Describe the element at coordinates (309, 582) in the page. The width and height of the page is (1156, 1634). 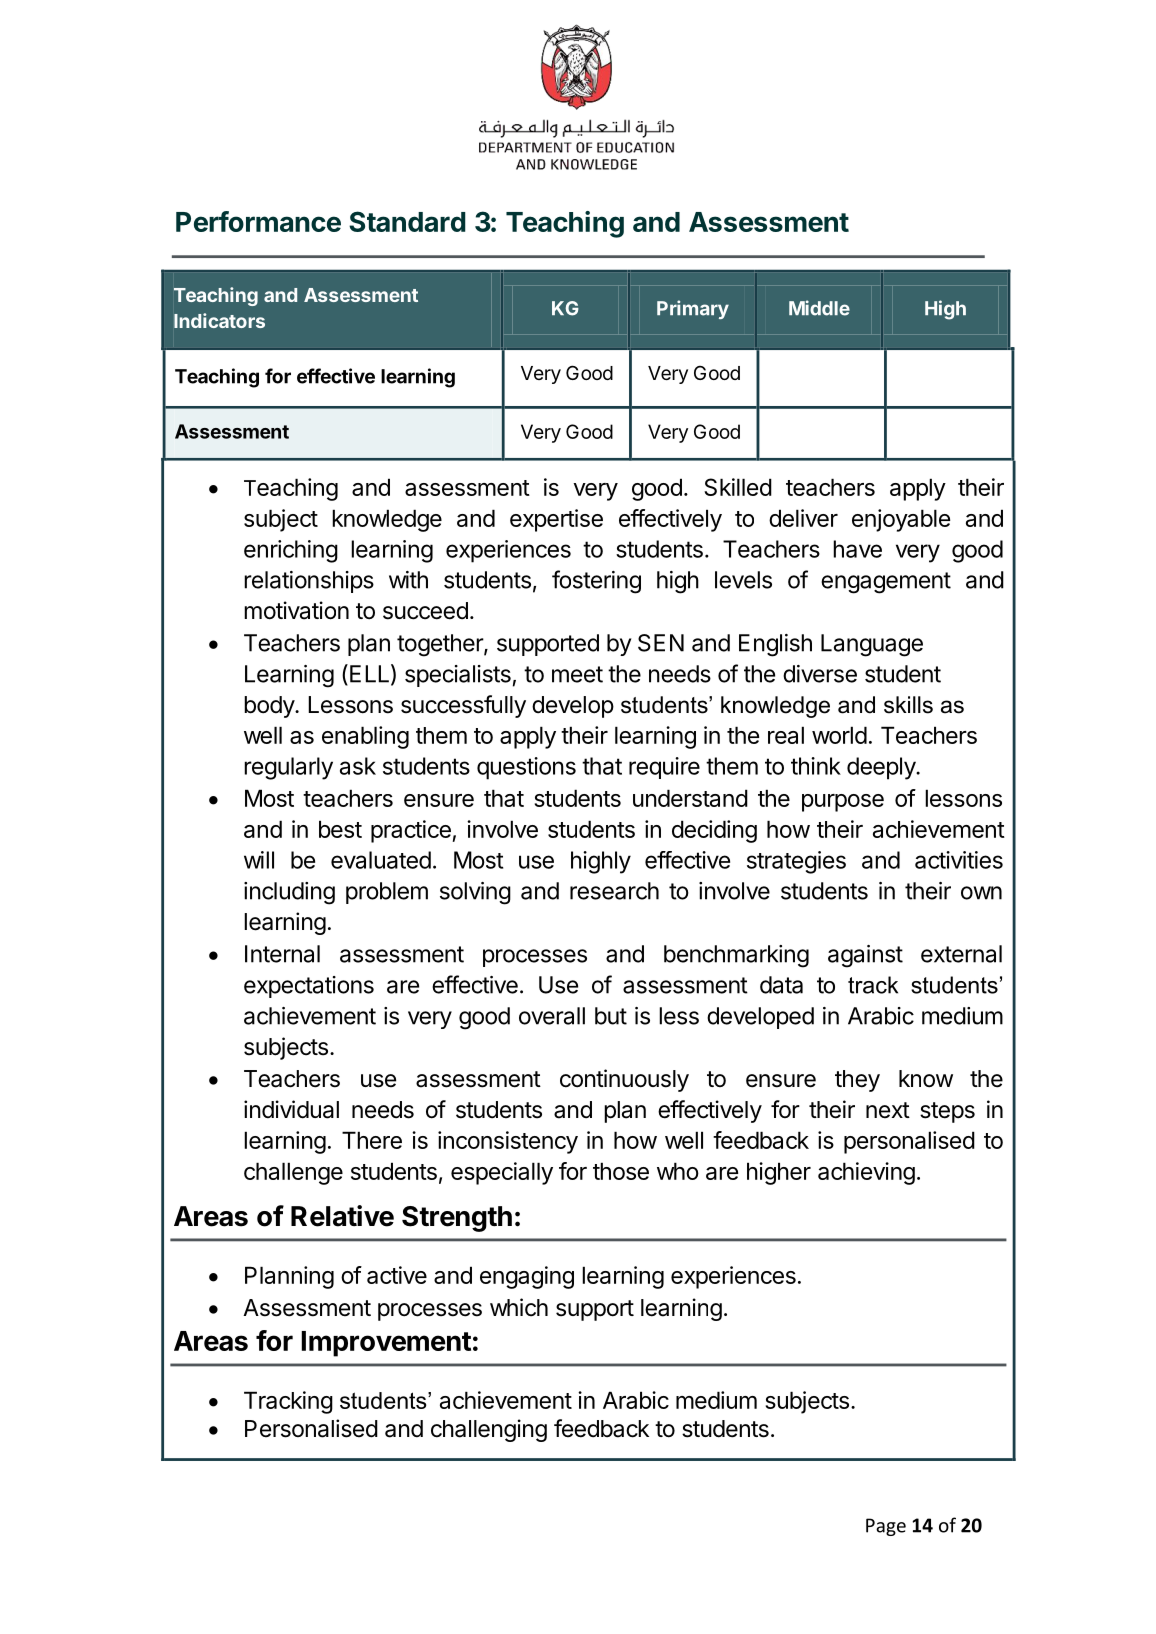
I see `relationships` at that location.
